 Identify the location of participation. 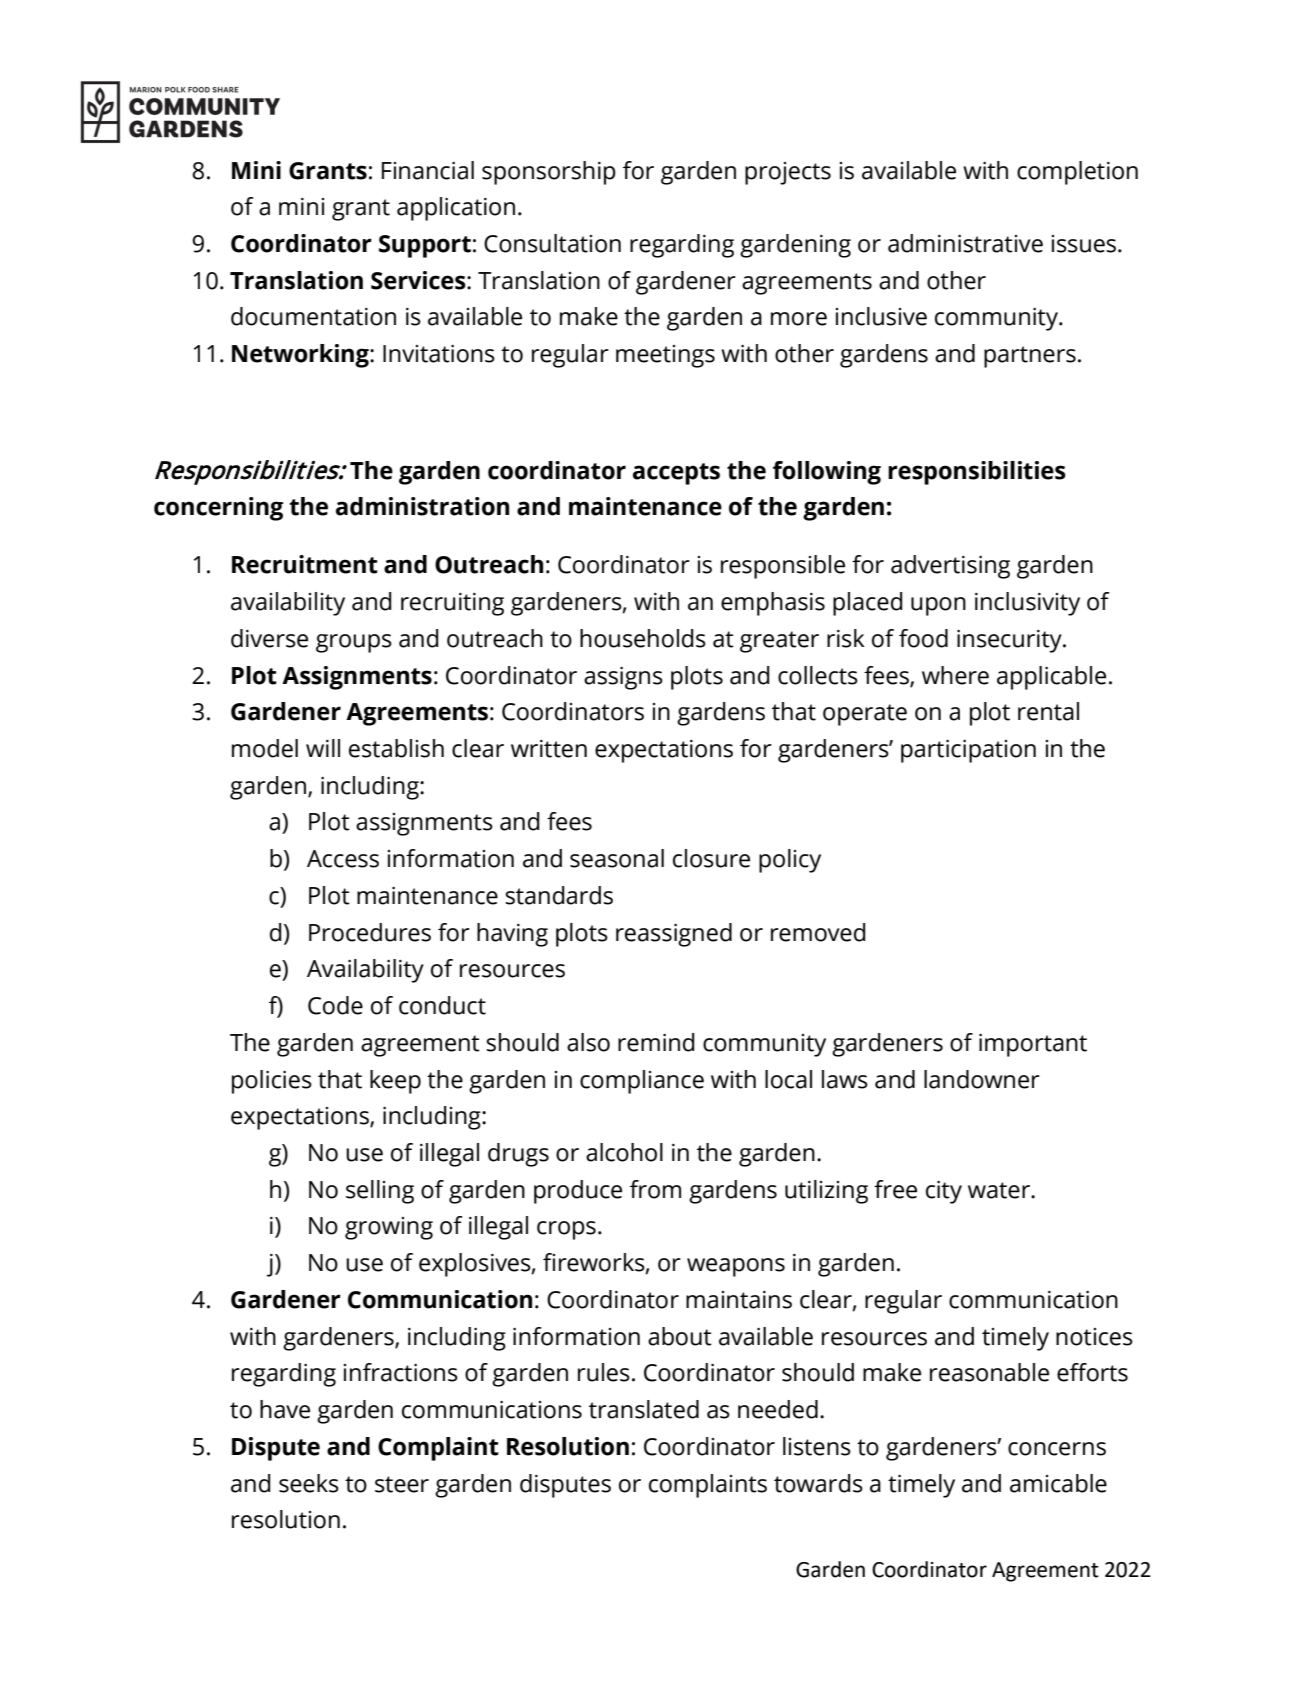
(968, 751).
